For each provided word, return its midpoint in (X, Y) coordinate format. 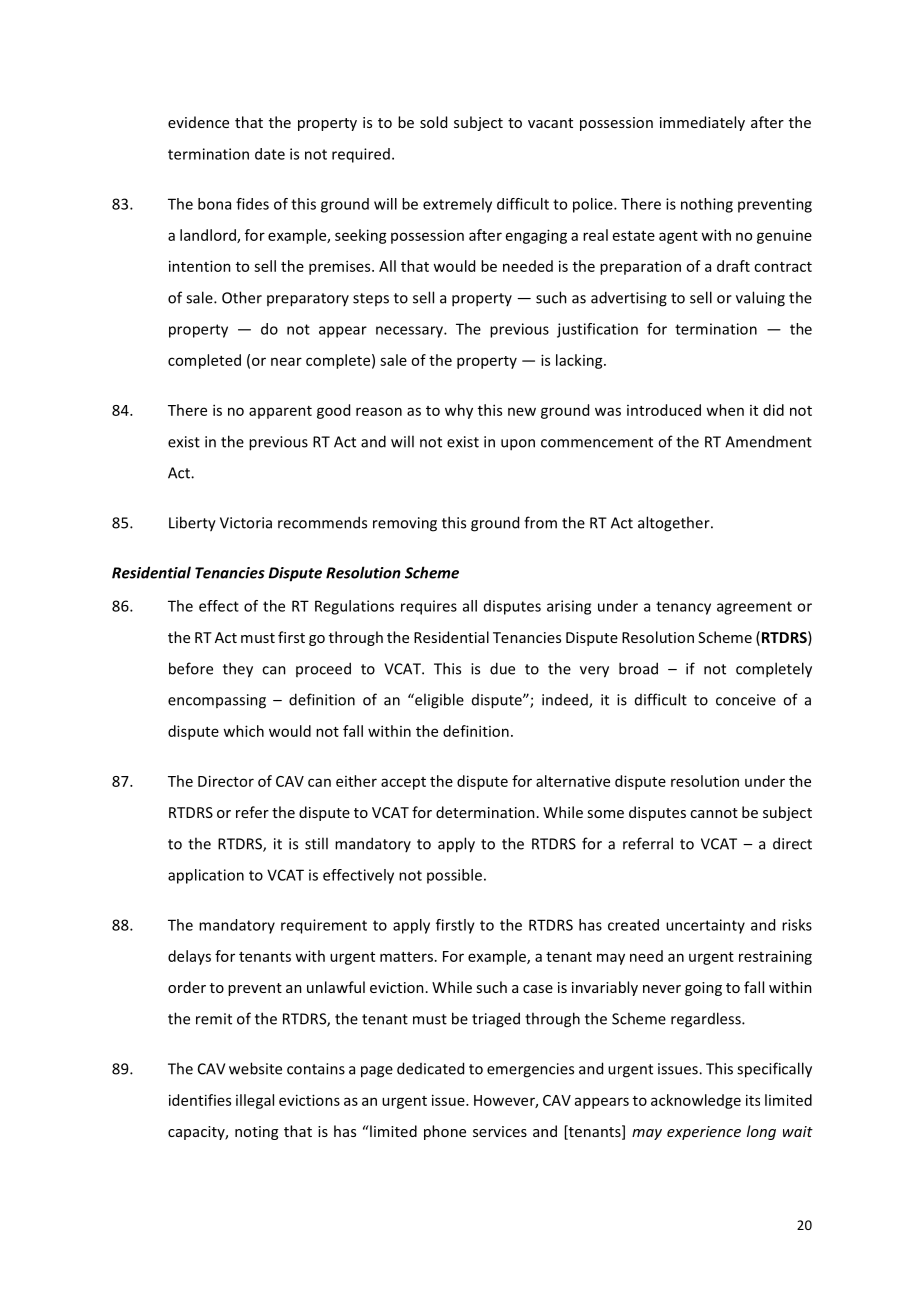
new (522, 411)
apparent (280, 412)
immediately (702, 123)
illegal (255, 1101)
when (725, 410)
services (500, 1131)
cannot (714, 813)
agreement (754, 608)
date (270, 154)
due (502, 668)
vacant (550, 123)
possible (454, 876)
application (206, 876)
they (238, 670)
